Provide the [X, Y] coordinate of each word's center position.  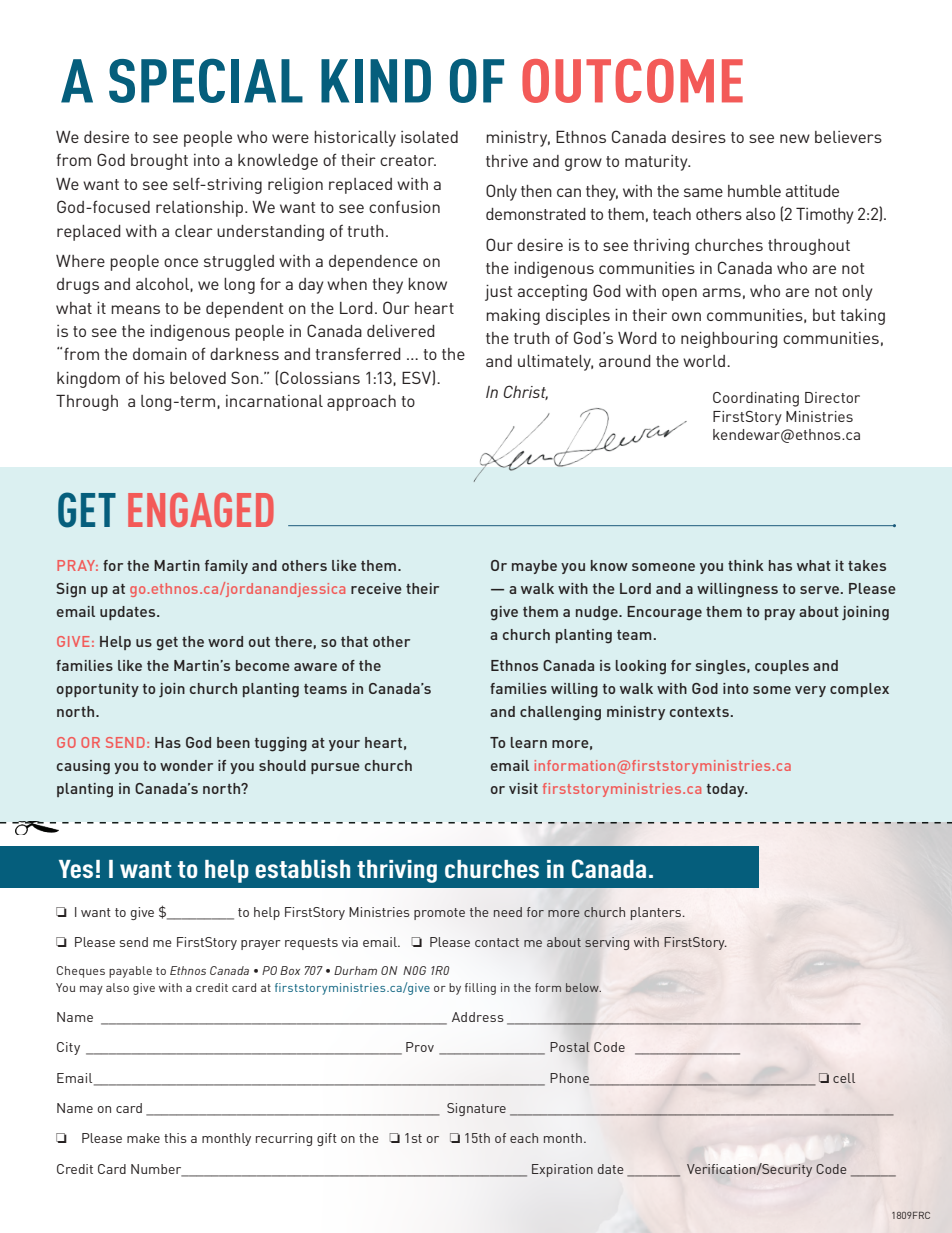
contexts [699, 712]
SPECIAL [206, 80]
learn [529, 742]
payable [130, 972]
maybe [534, 567]
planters [656, 913]
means [135, 309]
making [513, 317]
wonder [186, 765]
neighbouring [729, 340]
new [795, 138]
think [746, 565]
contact [497, 942]
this [175, 1138]
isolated [429, 137]
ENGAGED [201, 510]
